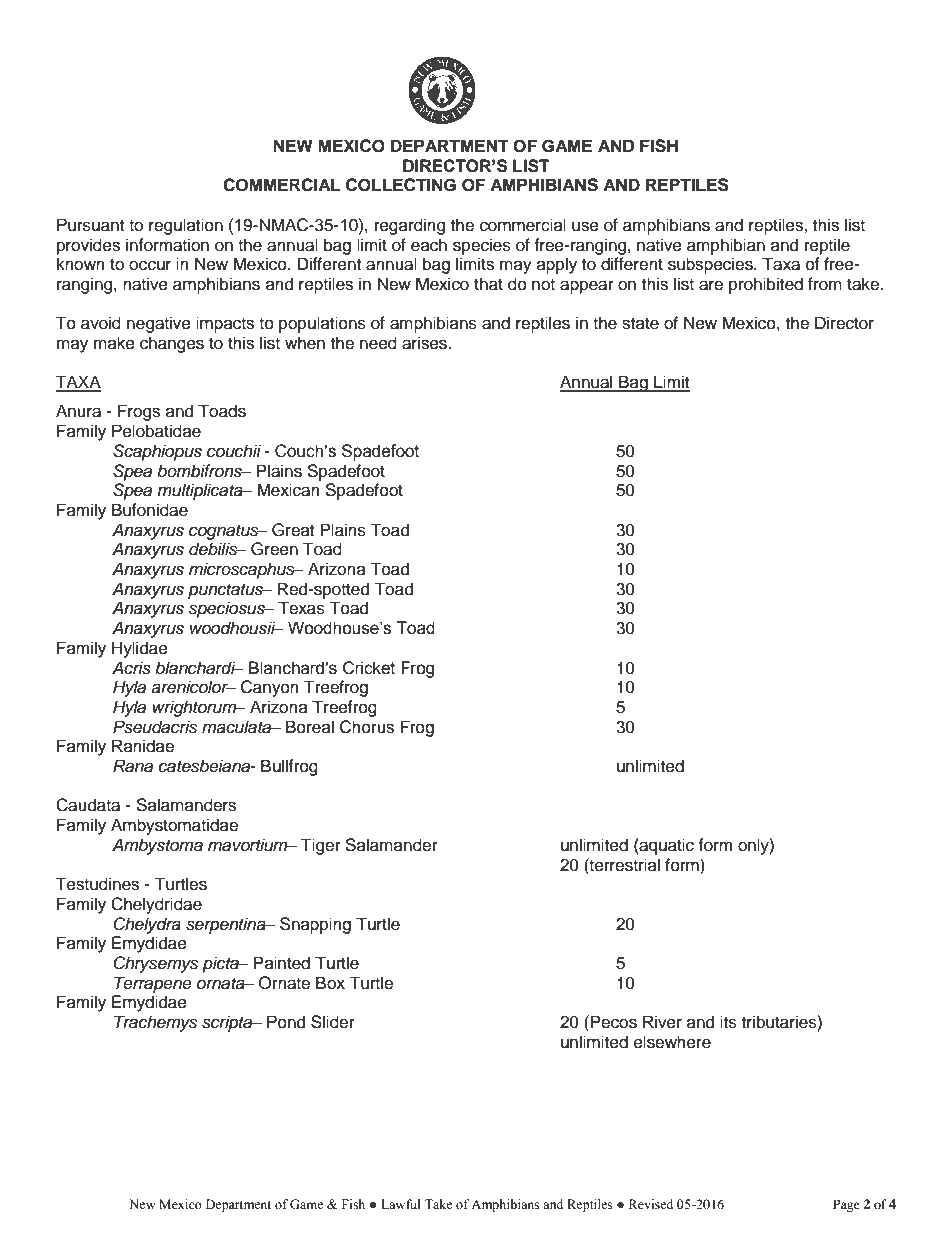 This screenshot has height=1233, width=952. I want to click on Lawful, so click(401, 1204).
